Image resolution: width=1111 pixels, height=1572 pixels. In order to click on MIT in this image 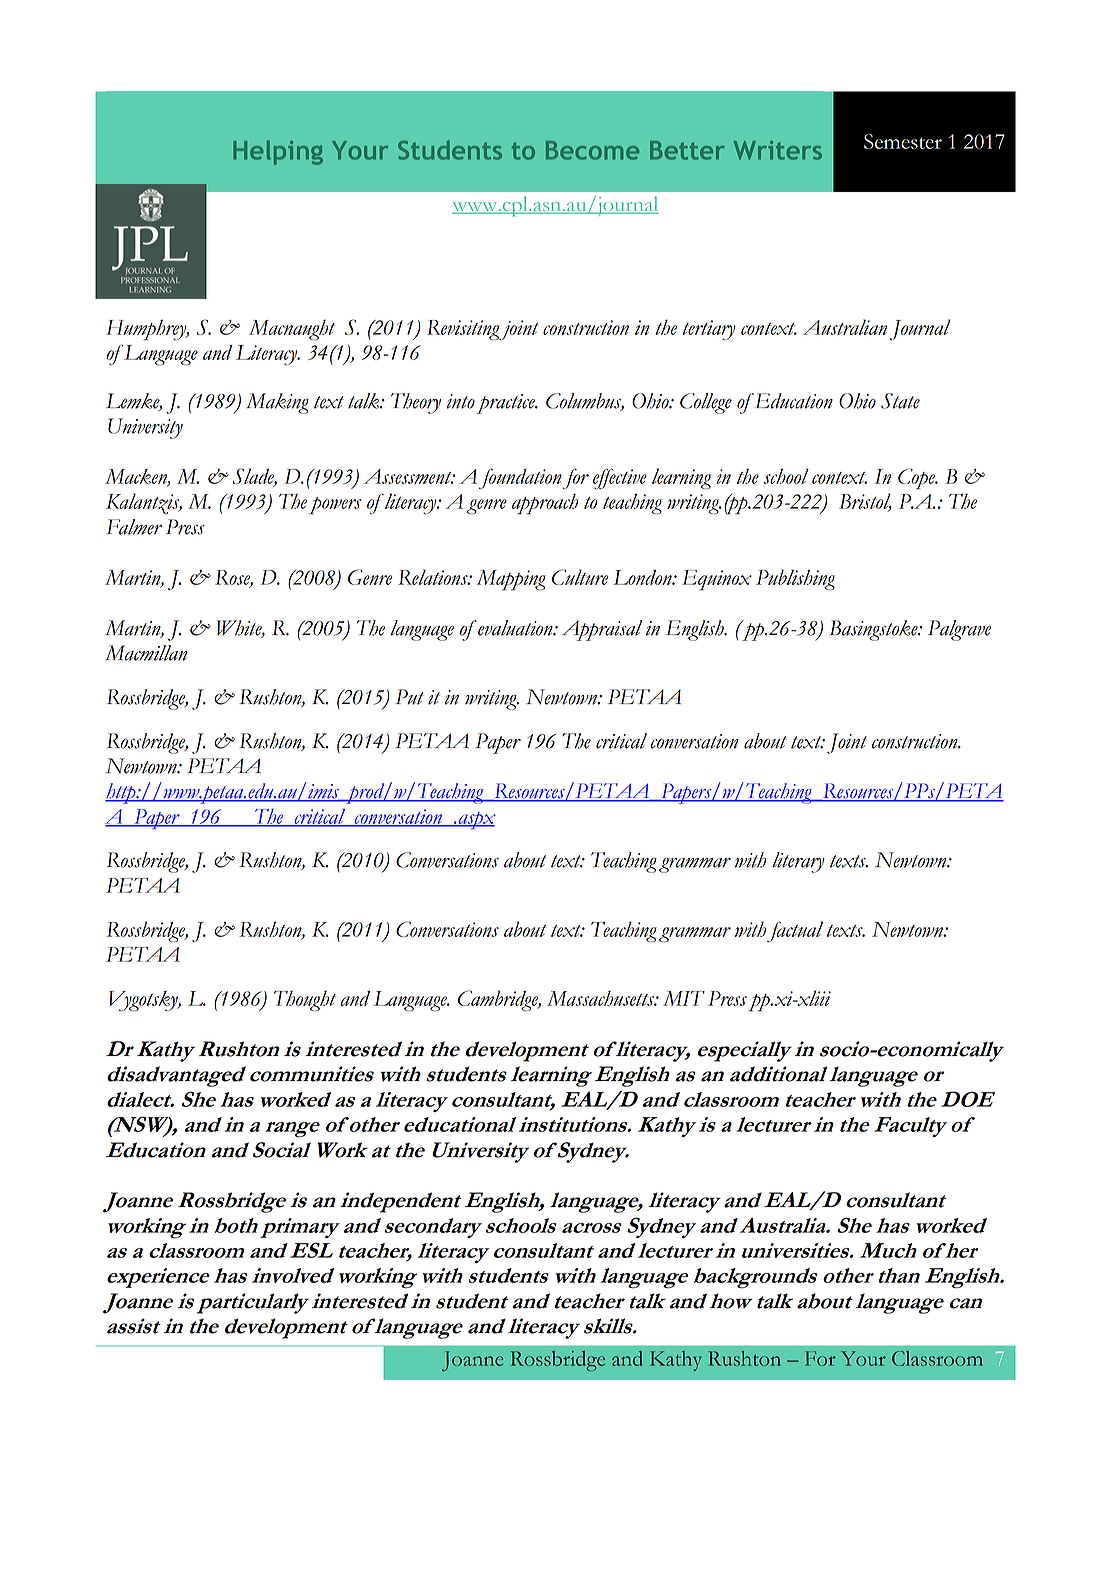, I will do `click(684, 998)`.
